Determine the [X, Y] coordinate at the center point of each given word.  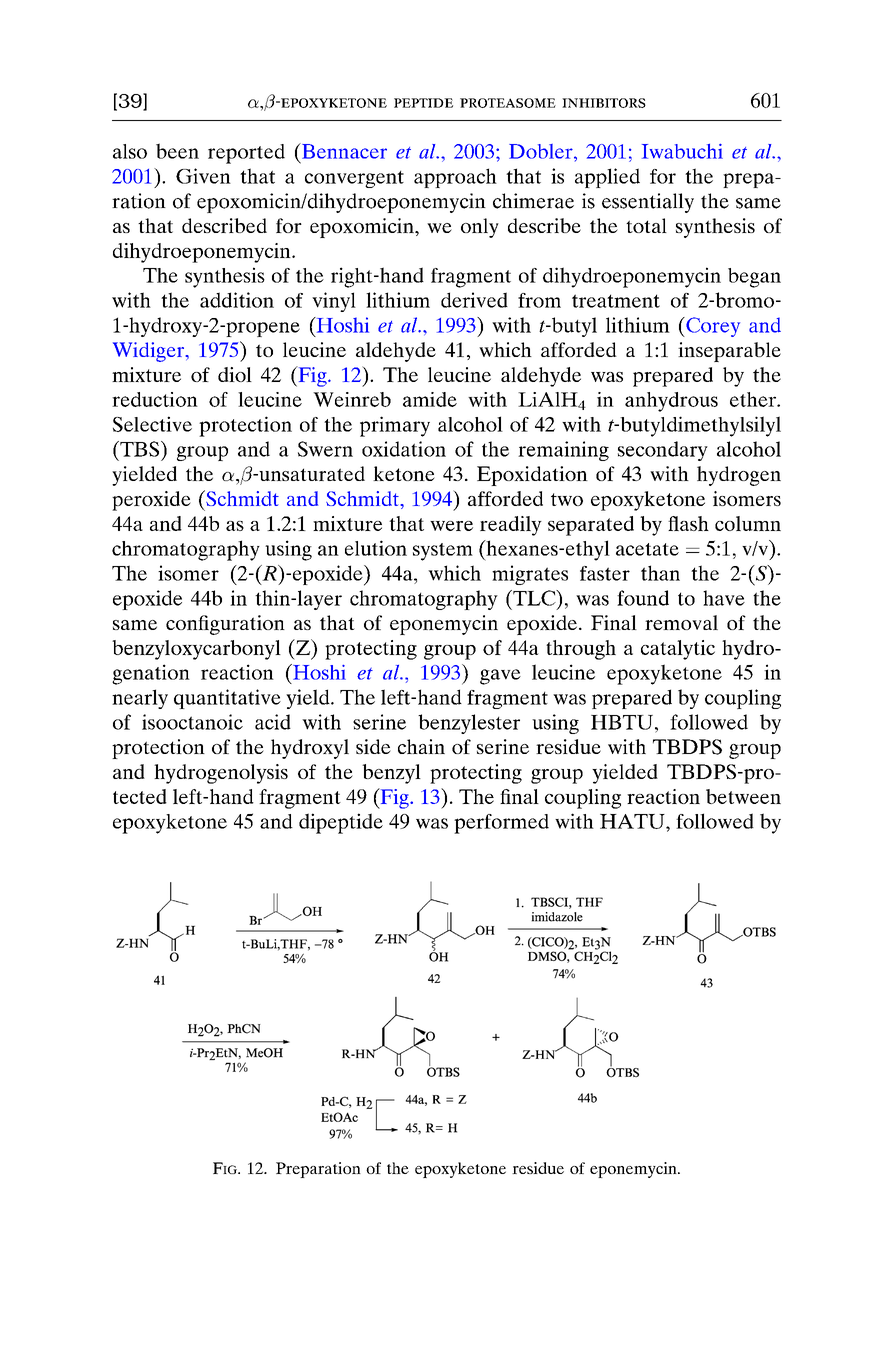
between [743, 796]
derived [474, 300]
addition [237, 300]
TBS [140, 449]
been [177, 151]
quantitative [227, 699]
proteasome [508, 103]
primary [395, 426]
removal [681, 622]
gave [500, 677]
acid [273, 722]
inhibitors [604, 103]
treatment [616, 301]
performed [501, 824]
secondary [663, 451]
